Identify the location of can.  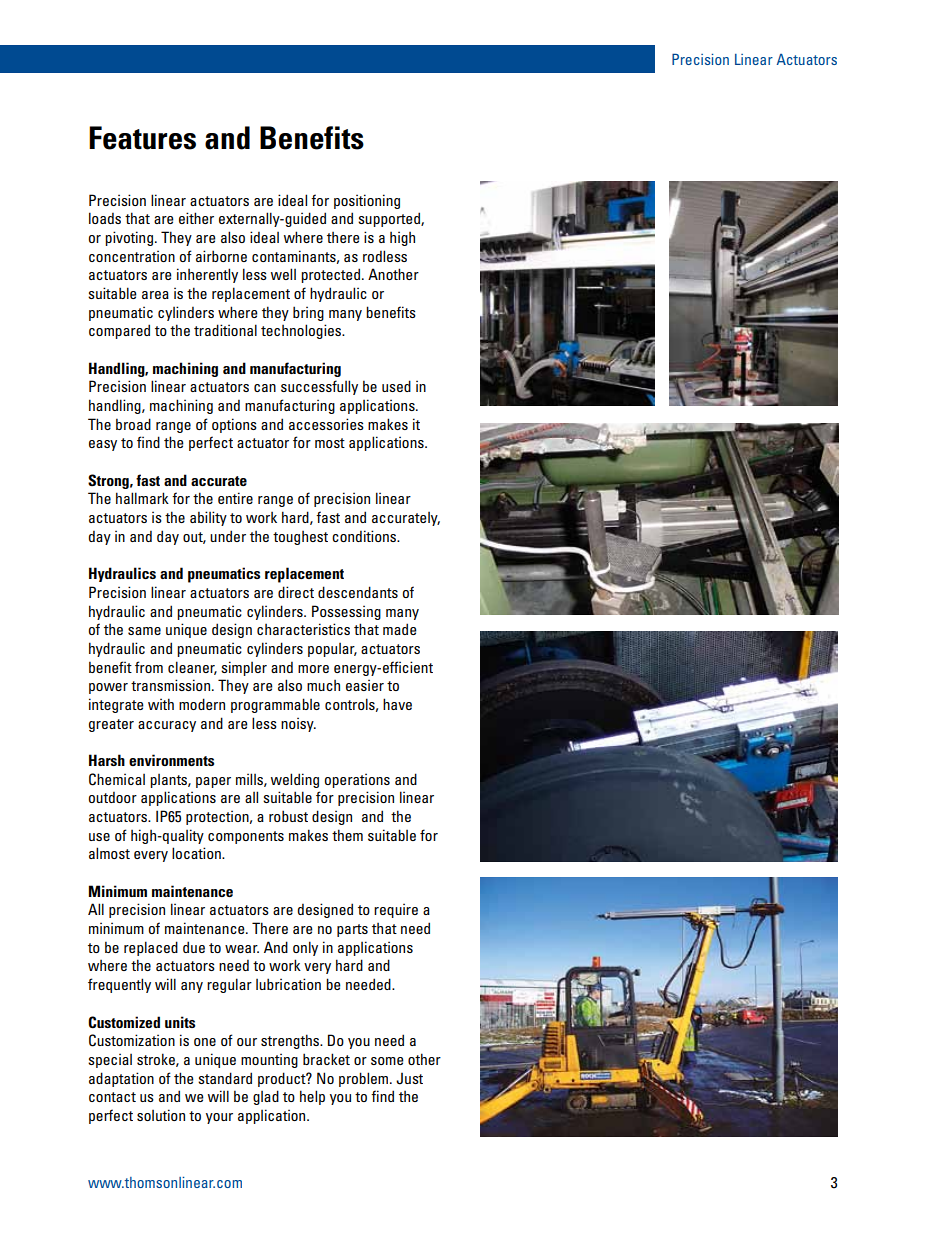
(265, 388).
